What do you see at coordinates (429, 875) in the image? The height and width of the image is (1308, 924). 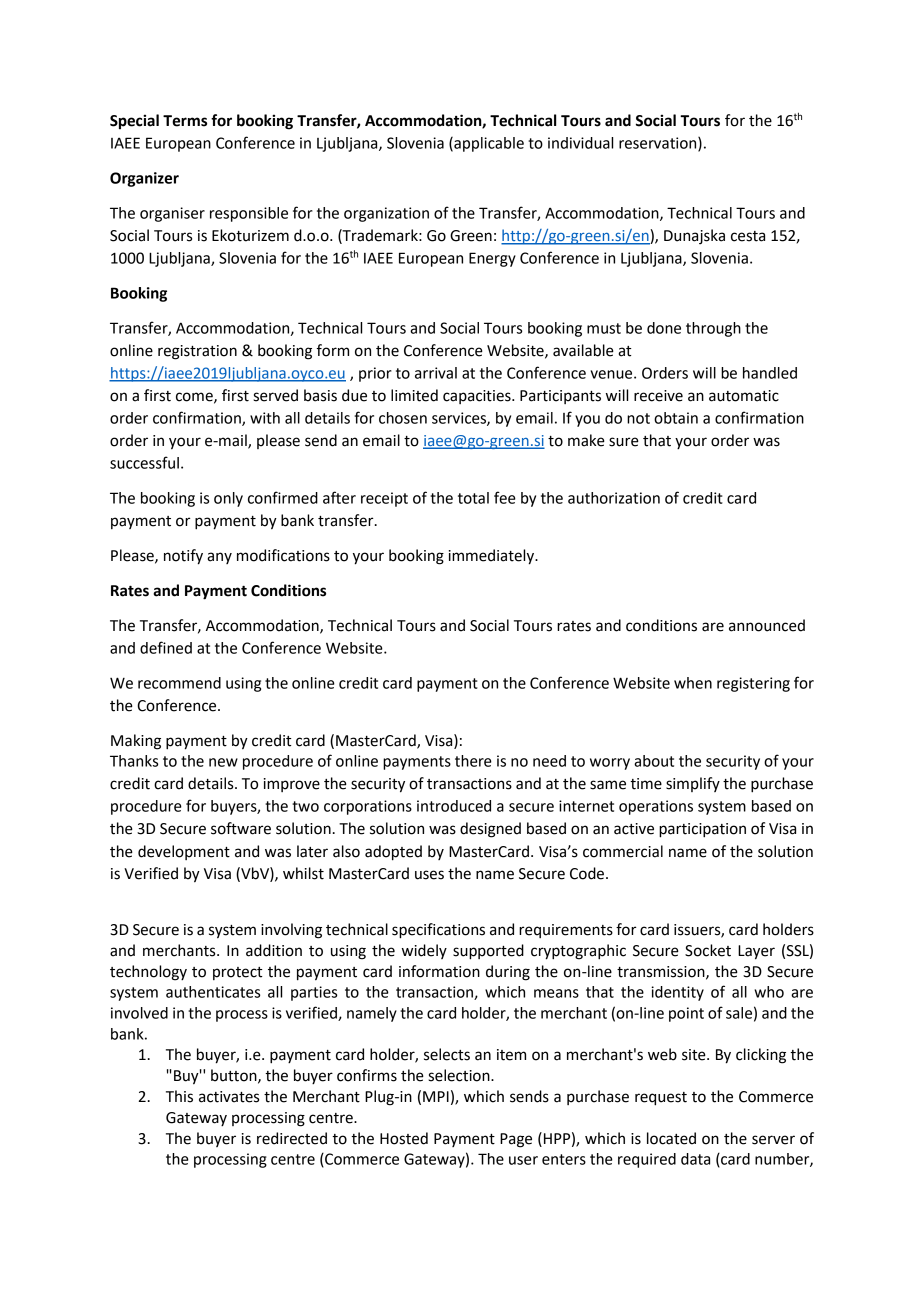 I see `uses` at bounding box center [429, 875].
